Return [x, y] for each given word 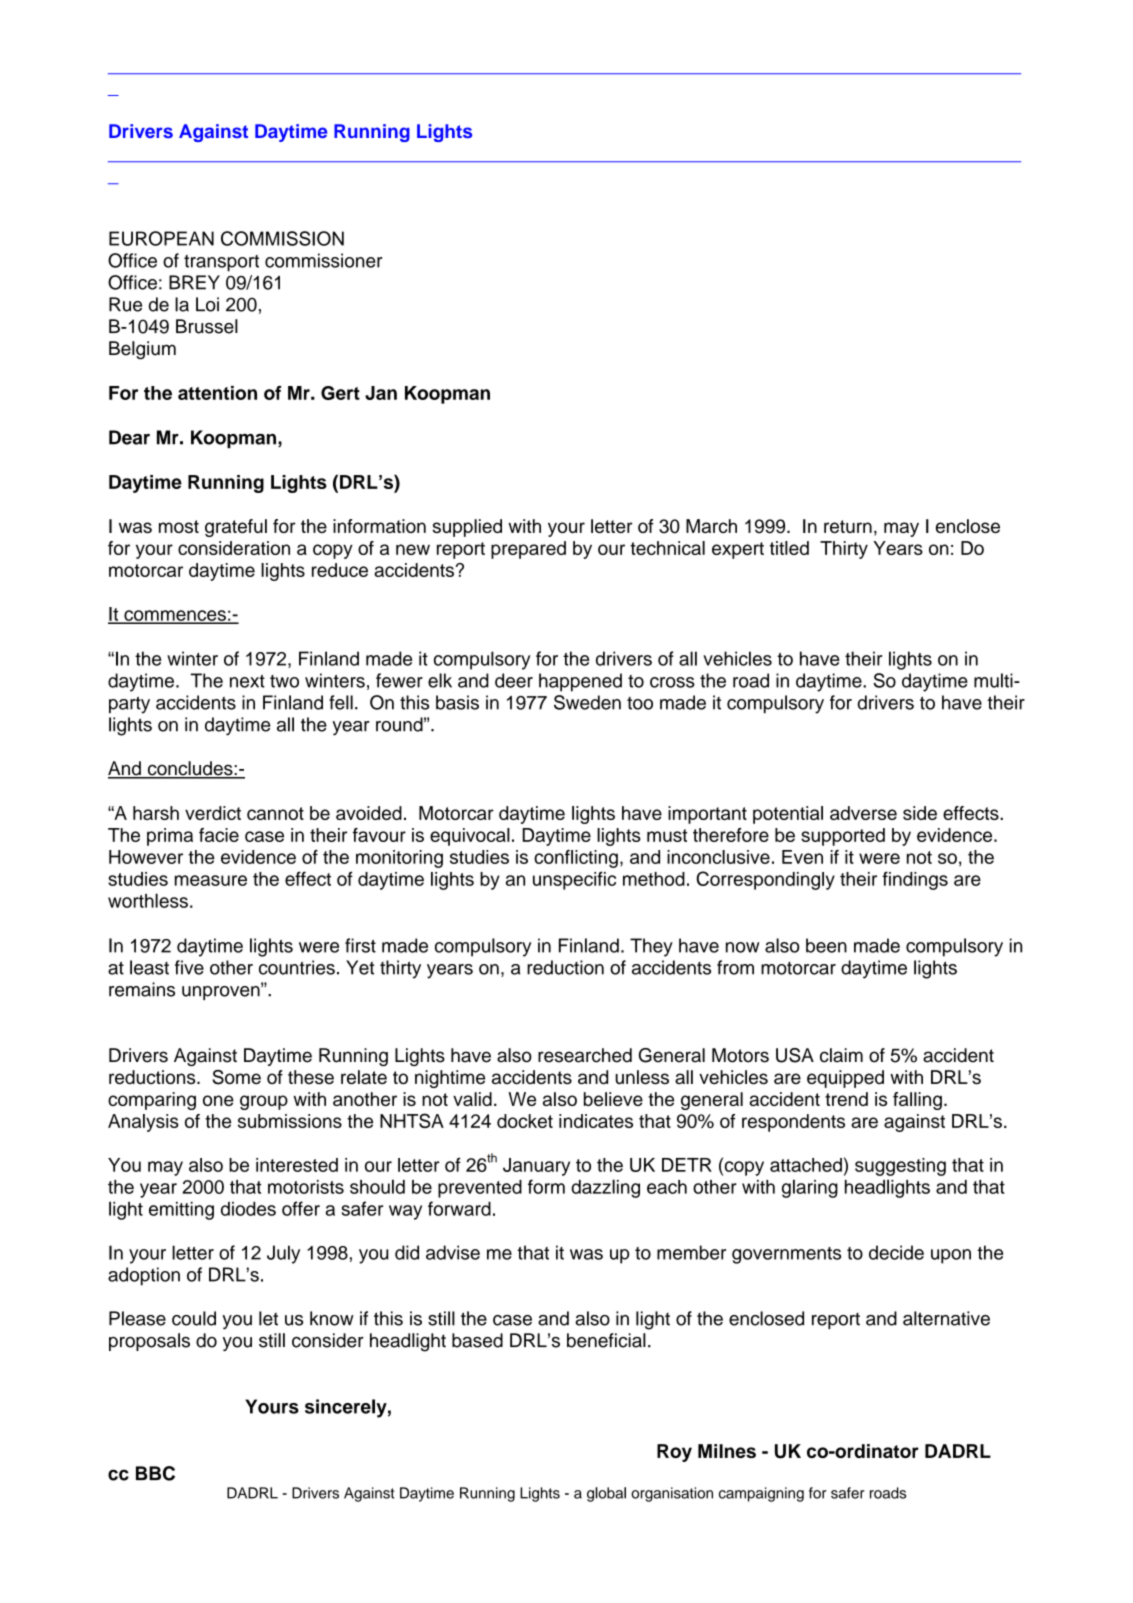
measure [211, 880]
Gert [340, 393]
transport [221, 263]
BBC [155, 1473]
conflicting [576, 859]
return [848, 526]
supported [843, 837]
